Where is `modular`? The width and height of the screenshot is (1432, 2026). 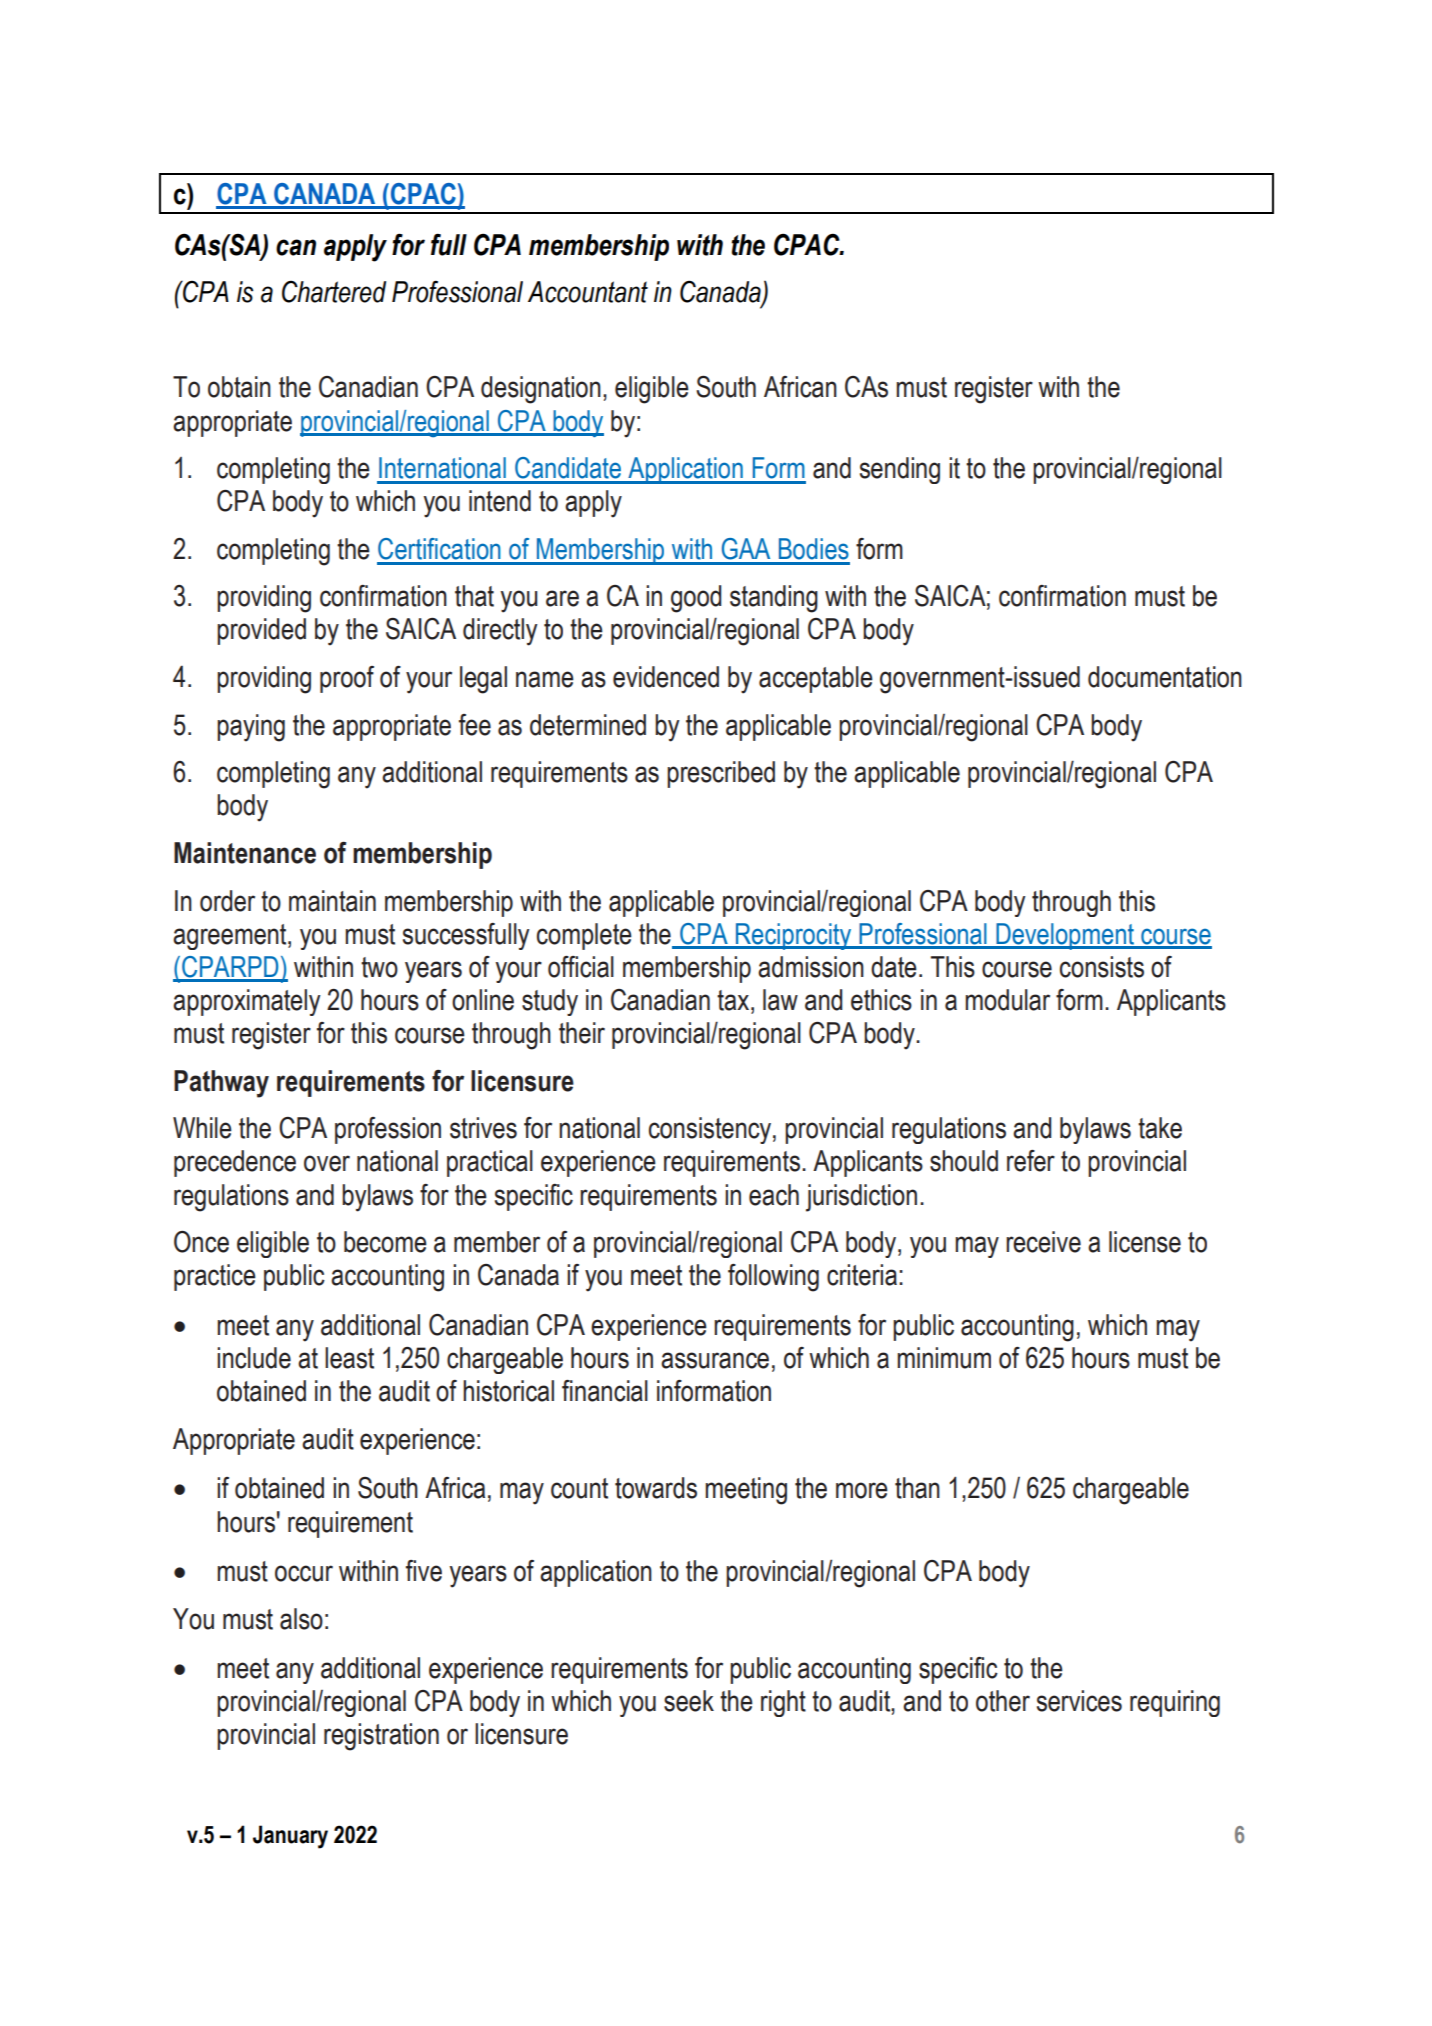
modular is located at coordinates (1007, 1000).
